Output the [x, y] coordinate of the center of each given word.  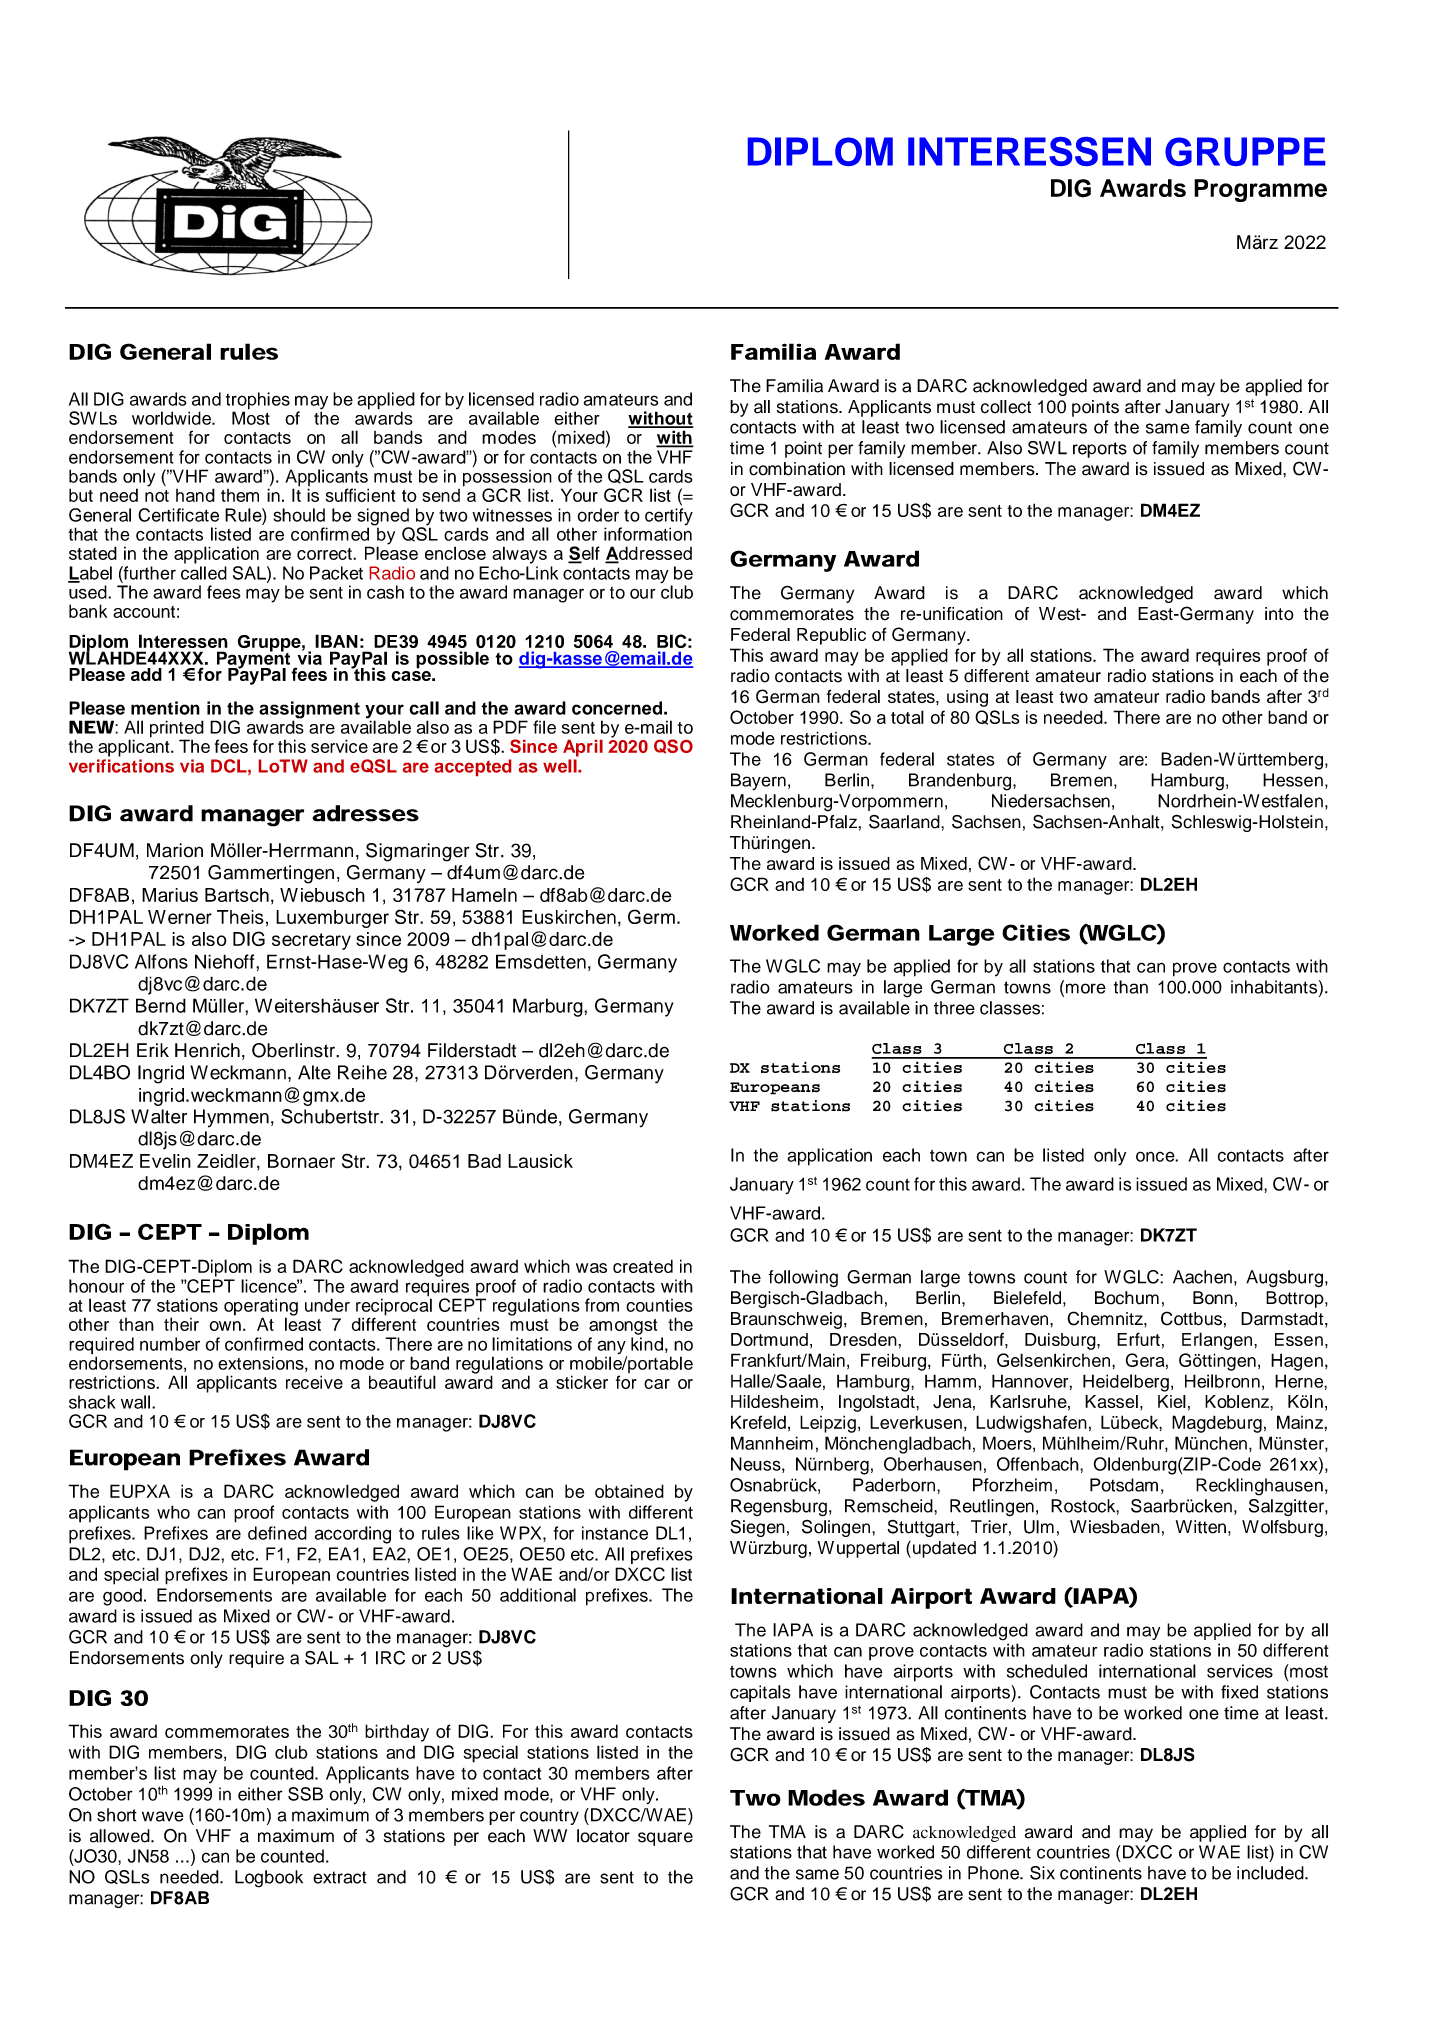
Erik [153, 1050]
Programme [1260, 190]
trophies [258, 402]
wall [135, 1402]
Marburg [549, 1007]
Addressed [648, 554]
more [1084, 988]
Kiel [1172, 1401]
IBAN [336, 641]
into [1279, 614]
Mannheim [772, 1443]
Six [1042, 1873]
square [665, 1839]
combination [797, 469]
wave [163, 1816]
